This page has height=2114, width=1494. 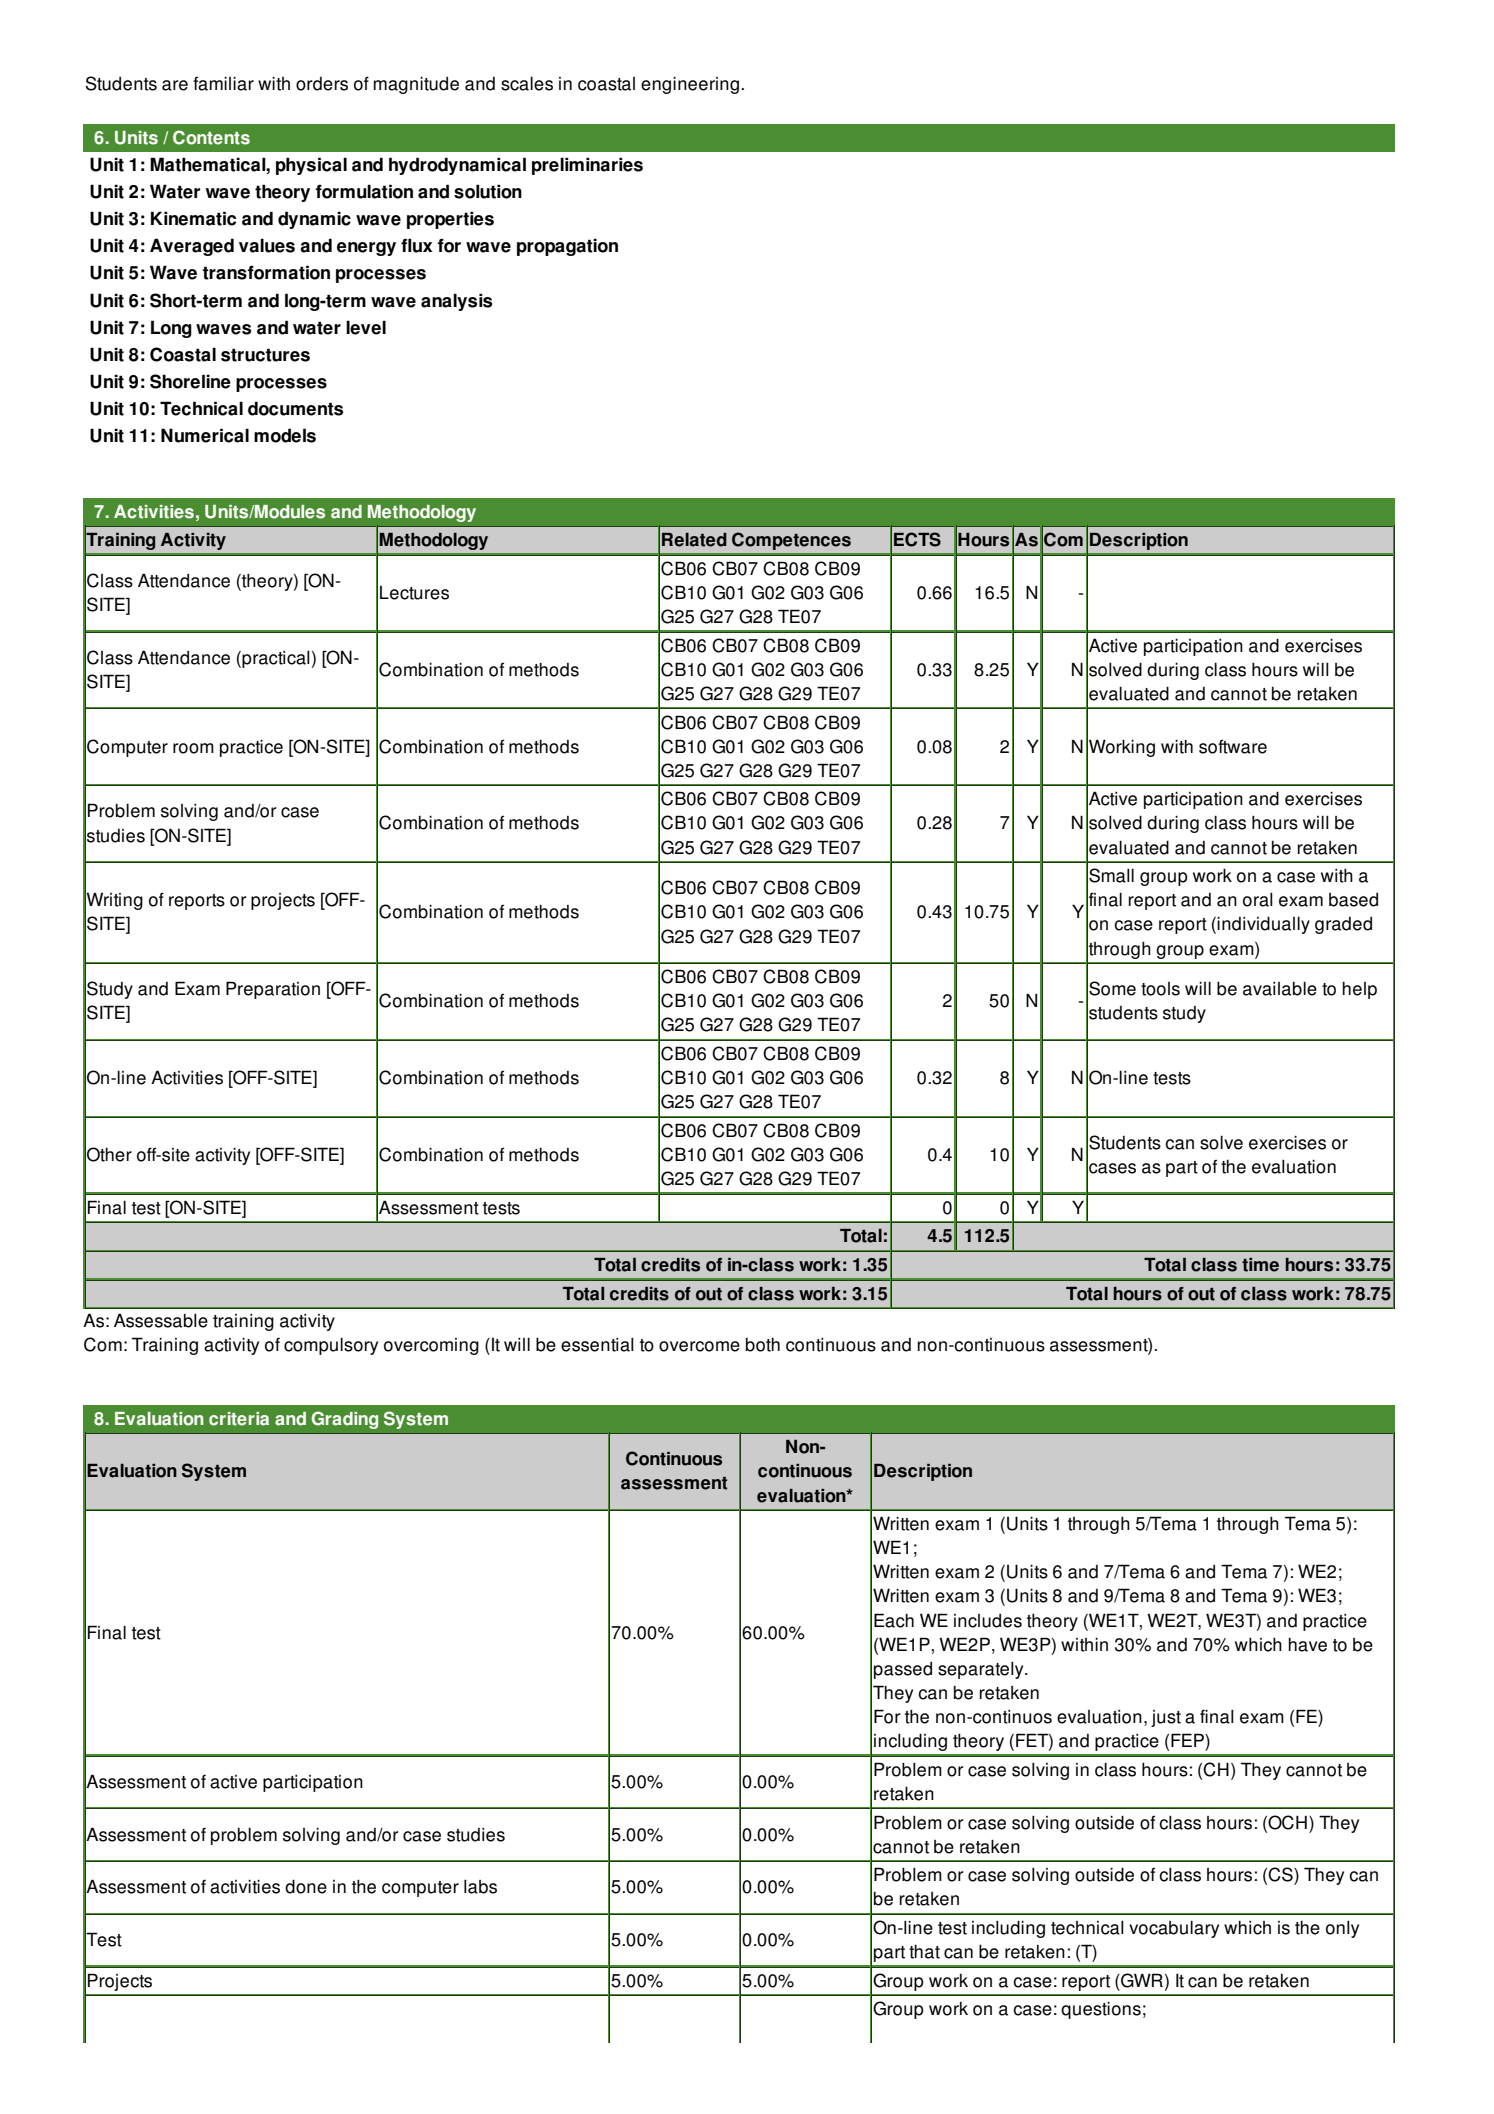 I want to click on tools, so click(x=1160, y=989).
